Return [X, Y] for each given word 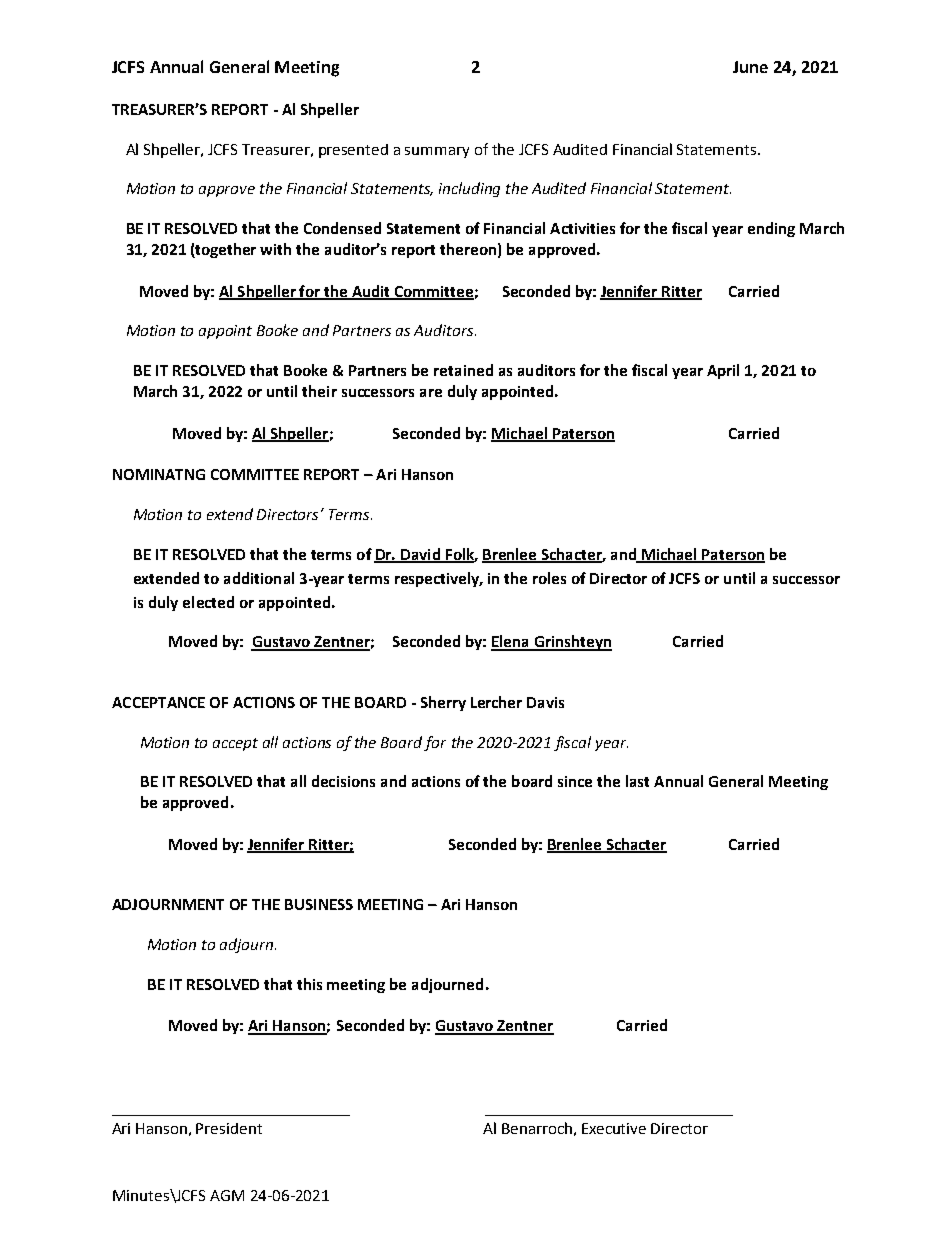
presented [353, 151]
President [229, 1128]
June [750, 67]
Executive [614, 1128]
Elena [511, 642]
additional [259, 578]
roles [549, 578]
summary [437, 152]
